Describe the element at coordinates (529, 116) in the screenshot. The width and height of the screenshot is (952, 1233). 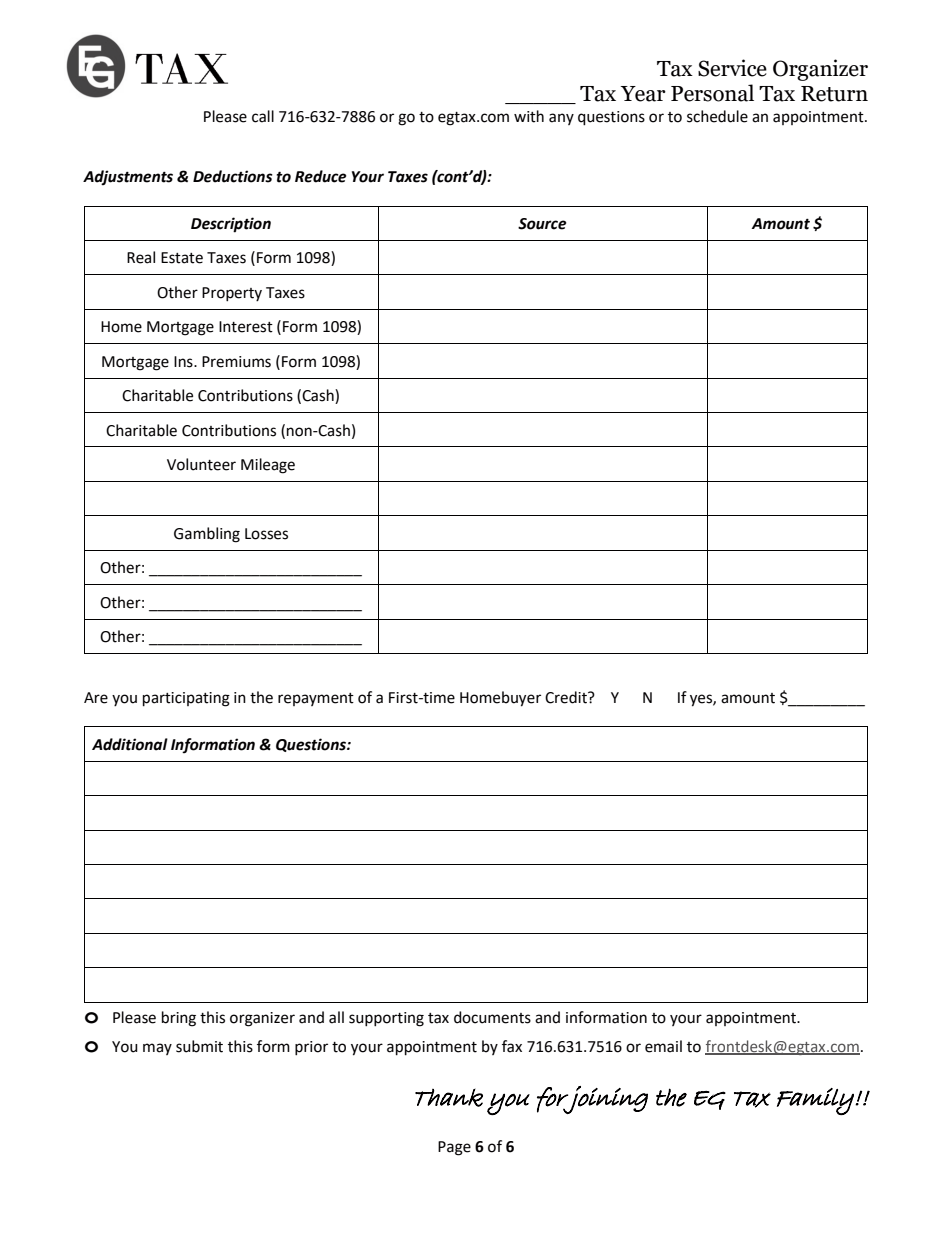
I see `with` at that location.
